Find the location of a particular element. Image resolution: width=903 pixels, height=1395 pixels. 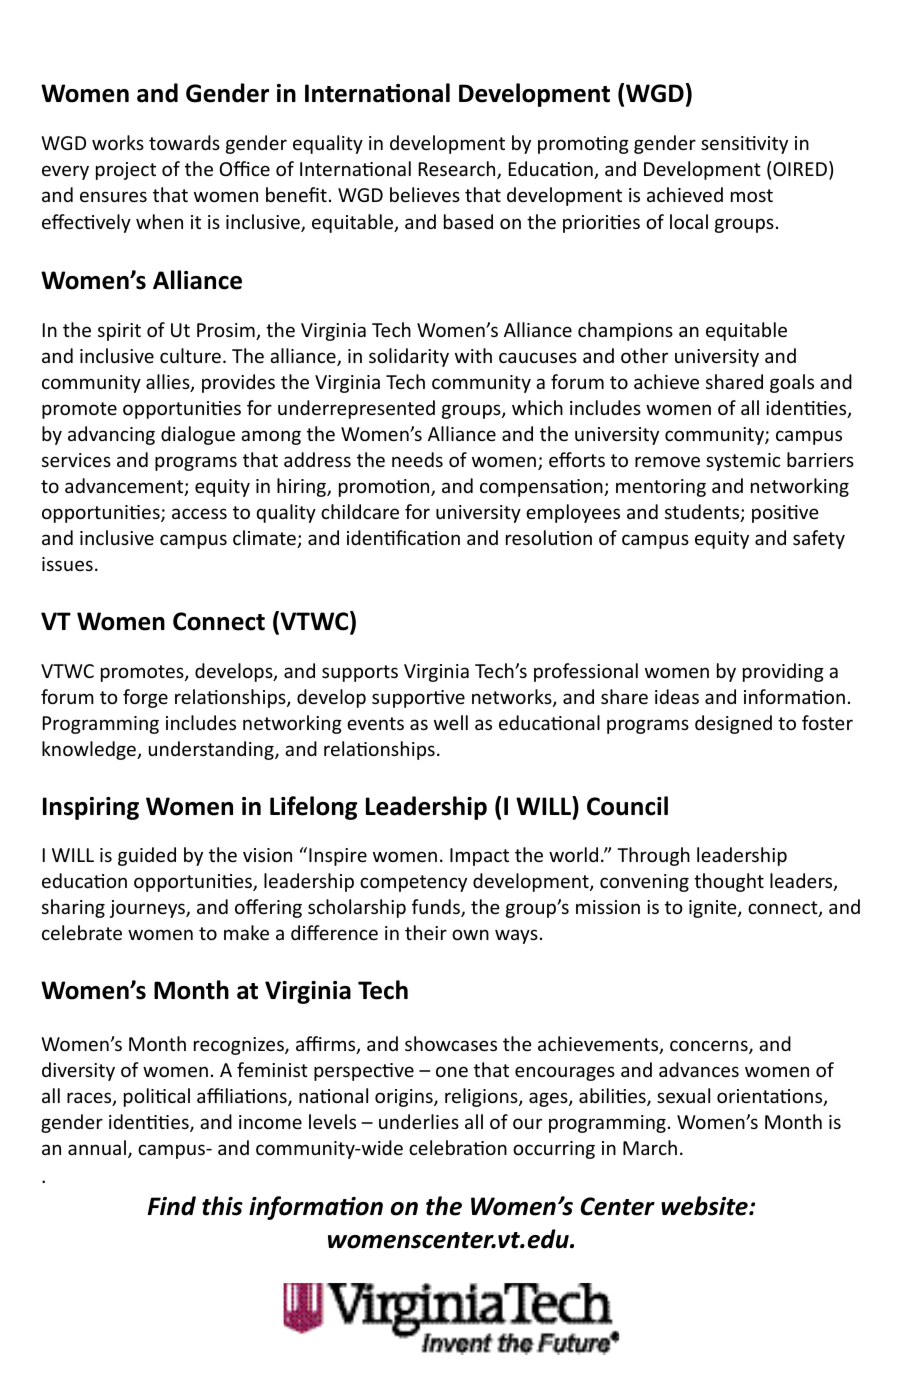

Find is located at coordinates (172, 1206).
